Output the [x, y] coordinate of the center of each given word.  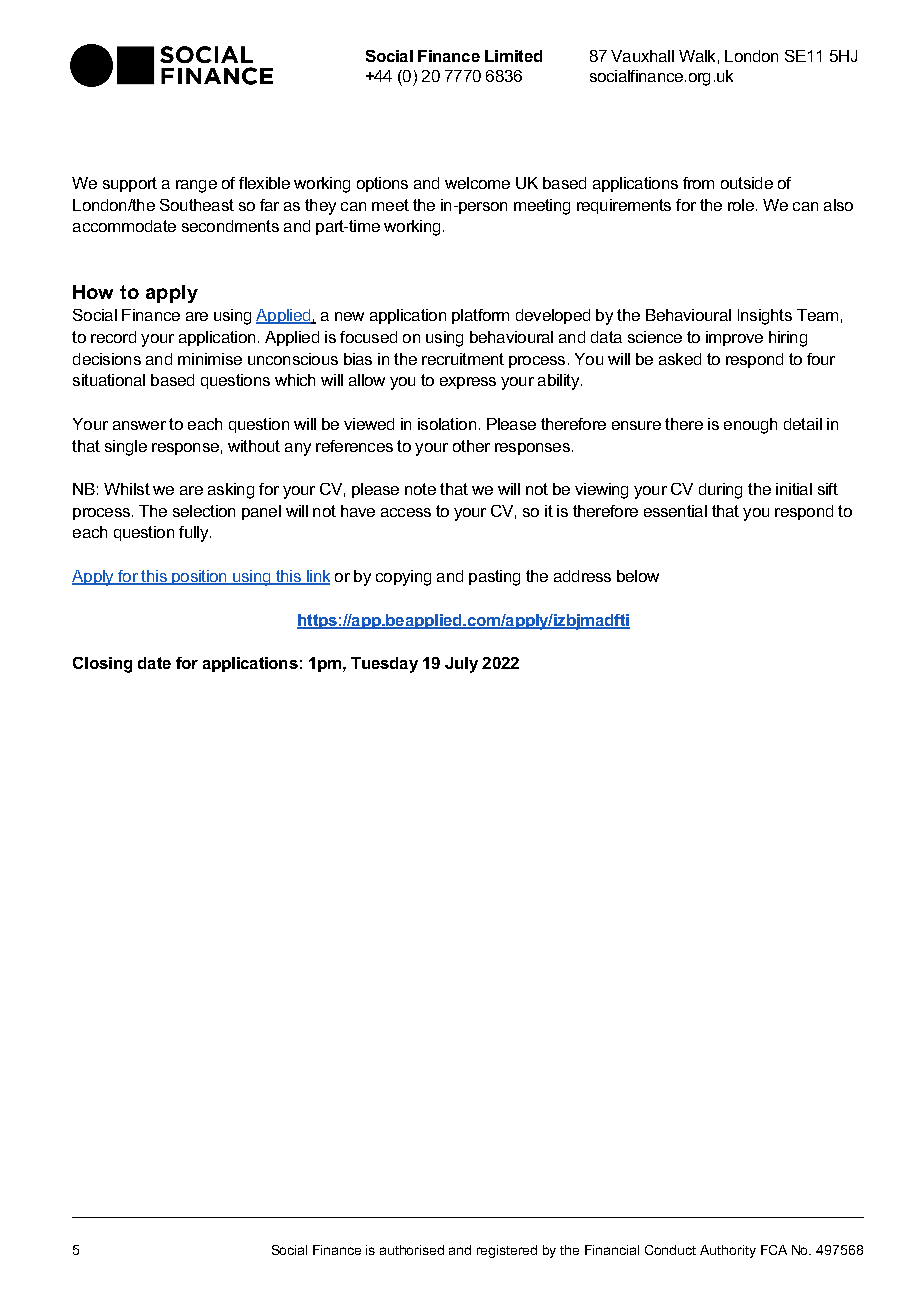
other [471, 446]
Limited [513, 56]
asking [231, 491]
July [461, 665]
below [638, 576]
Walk [697, 56]
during [720, 491]
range [196, 186]
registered [507, 1251]
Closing [102, 665]
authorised [412, 1250]
